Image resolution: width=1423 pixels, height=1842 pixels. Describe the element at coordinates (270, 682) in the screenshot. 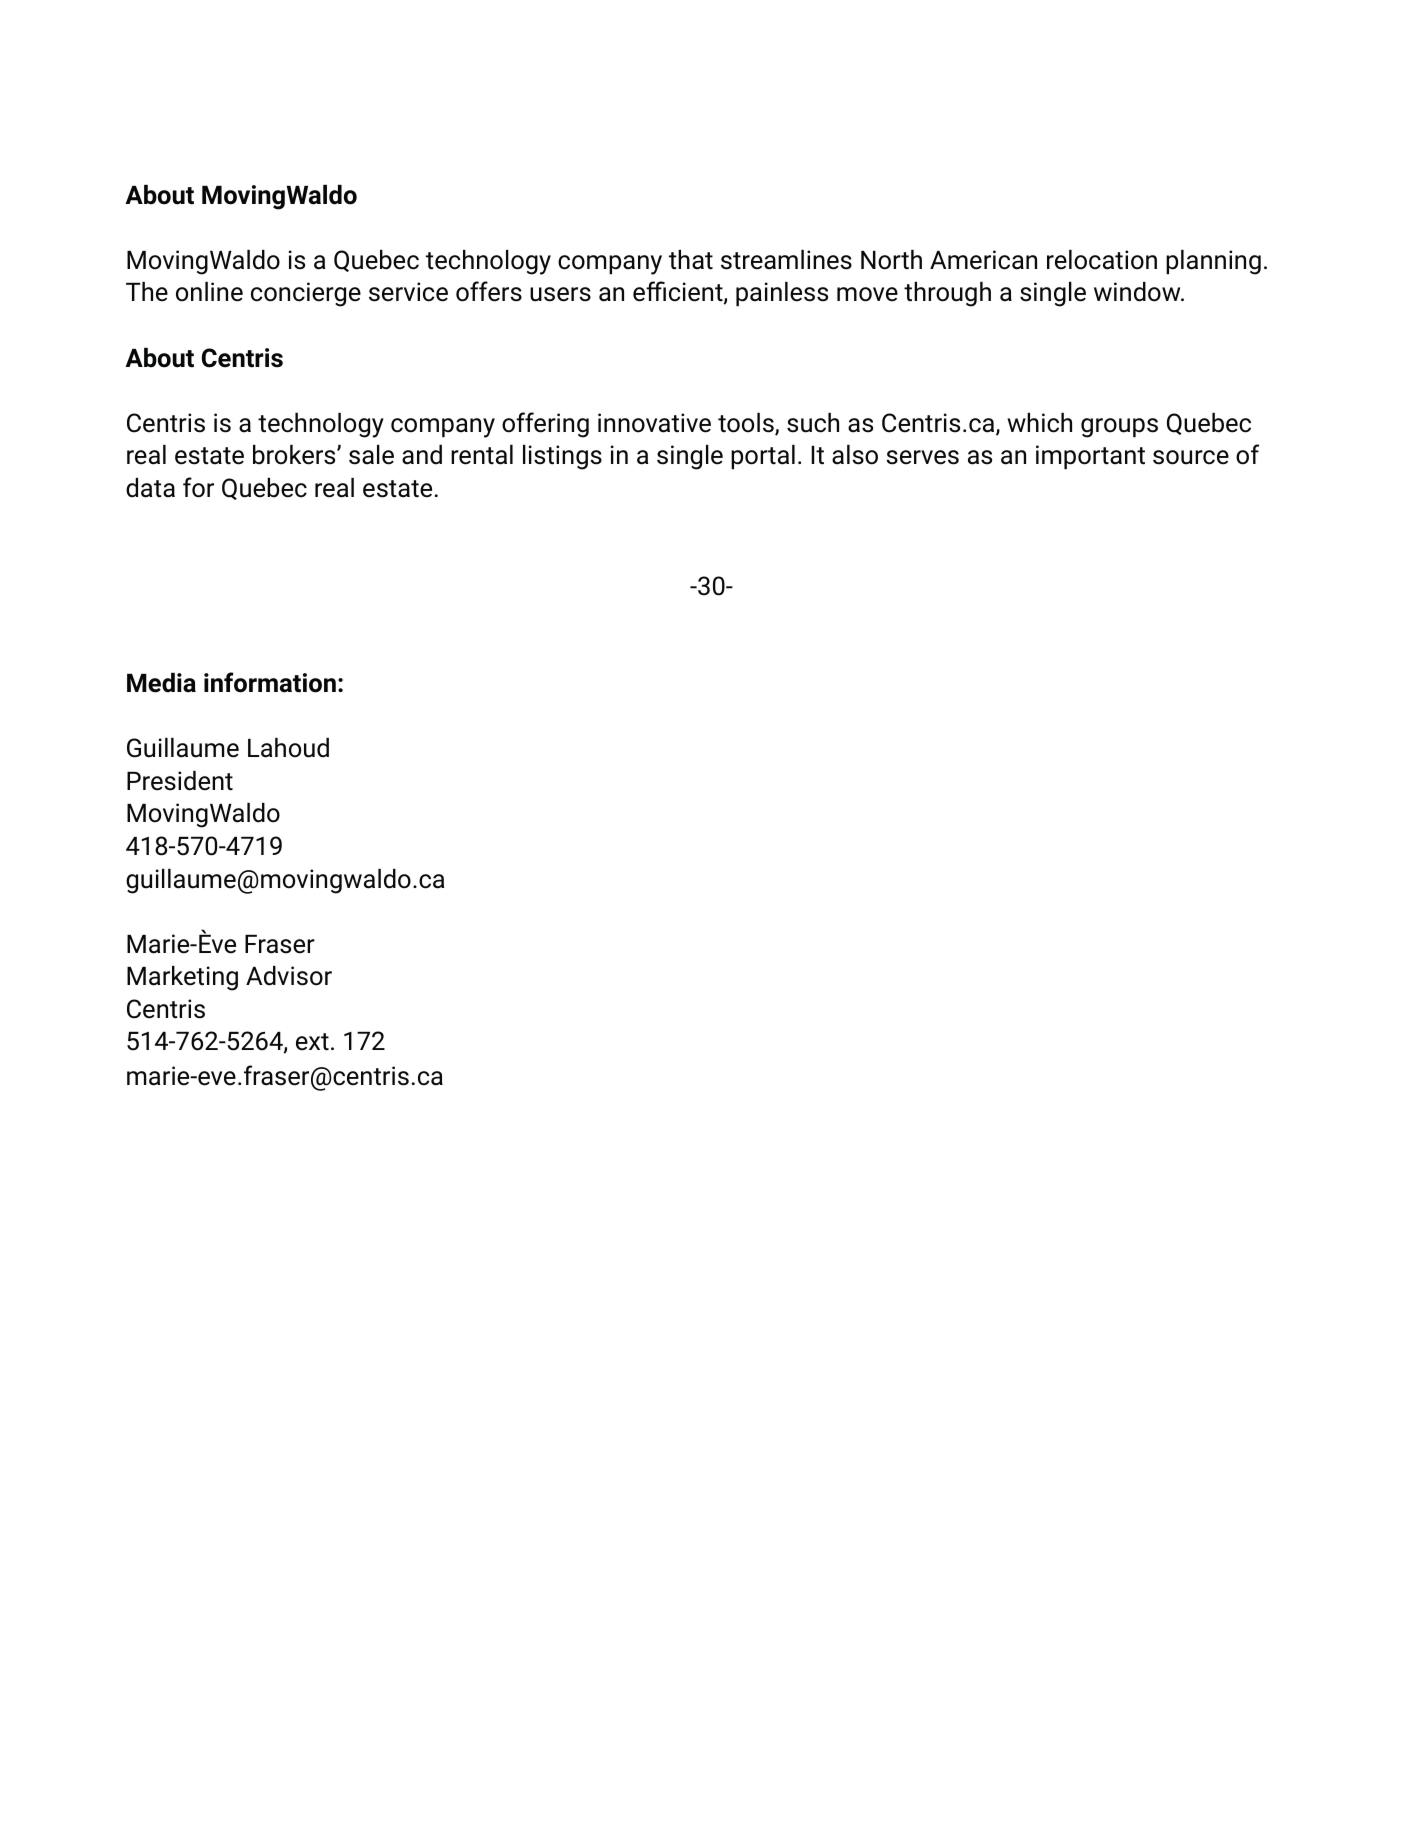

I see `information` at that location.
